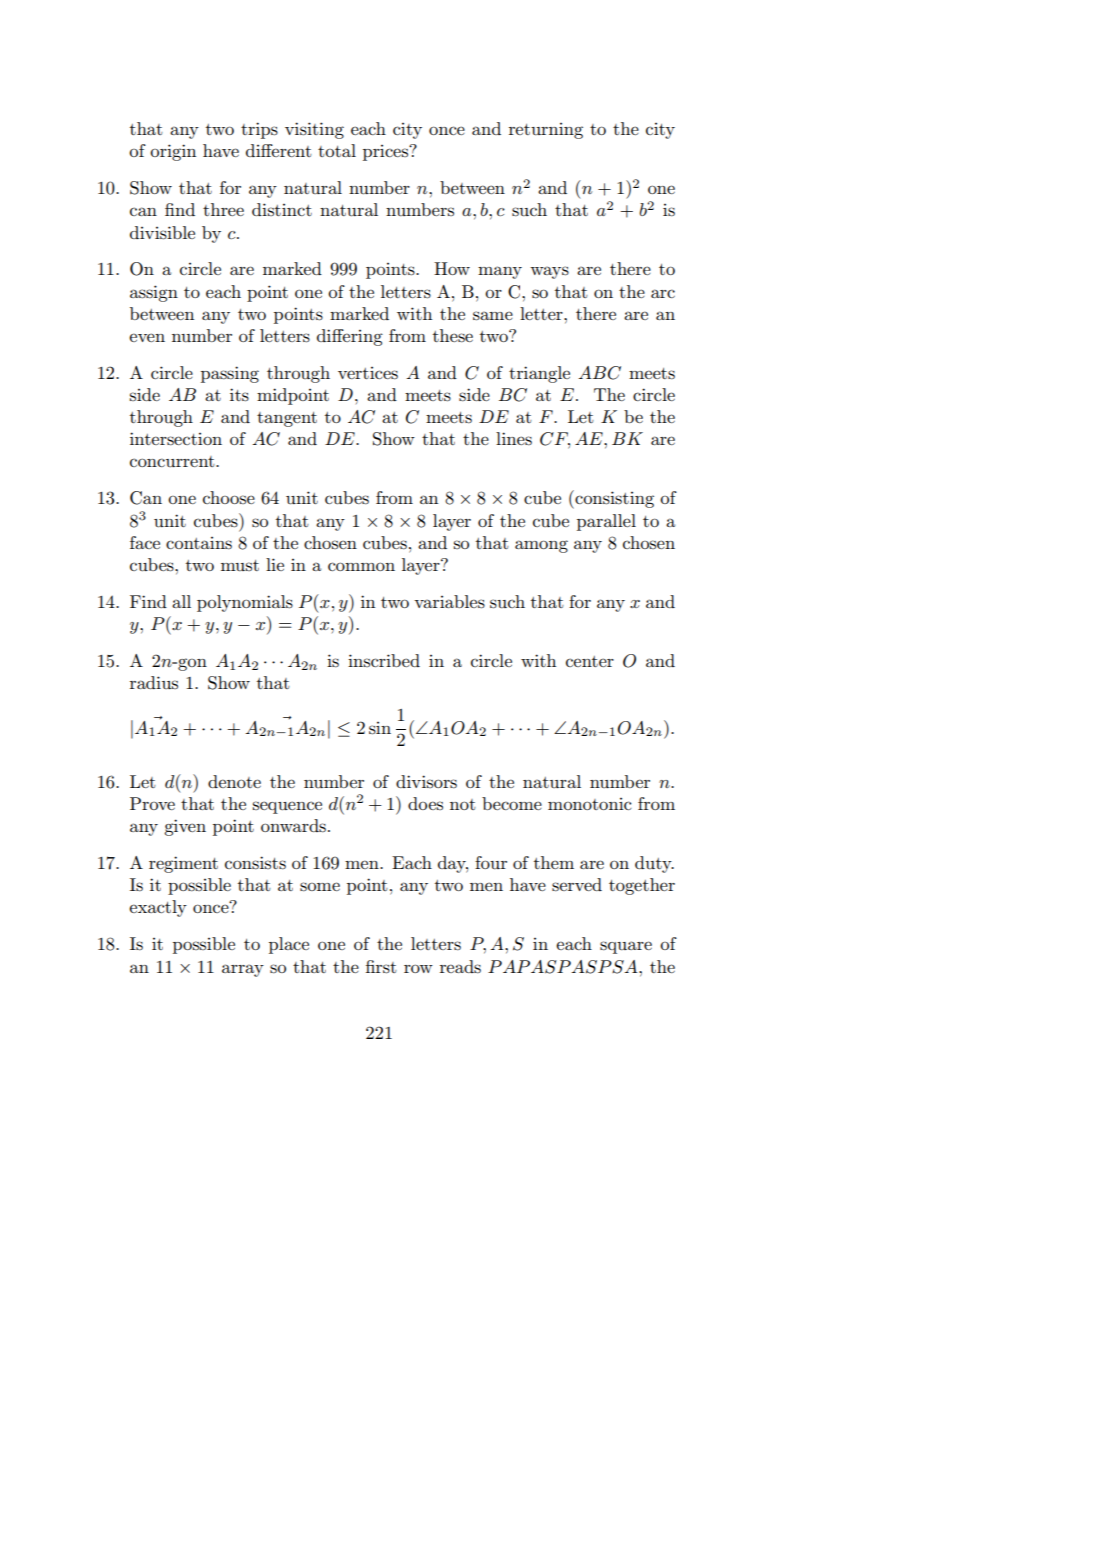 The width and height of the screenshot is (1103, 1560). I want to click on origin, so click(173, 152).
